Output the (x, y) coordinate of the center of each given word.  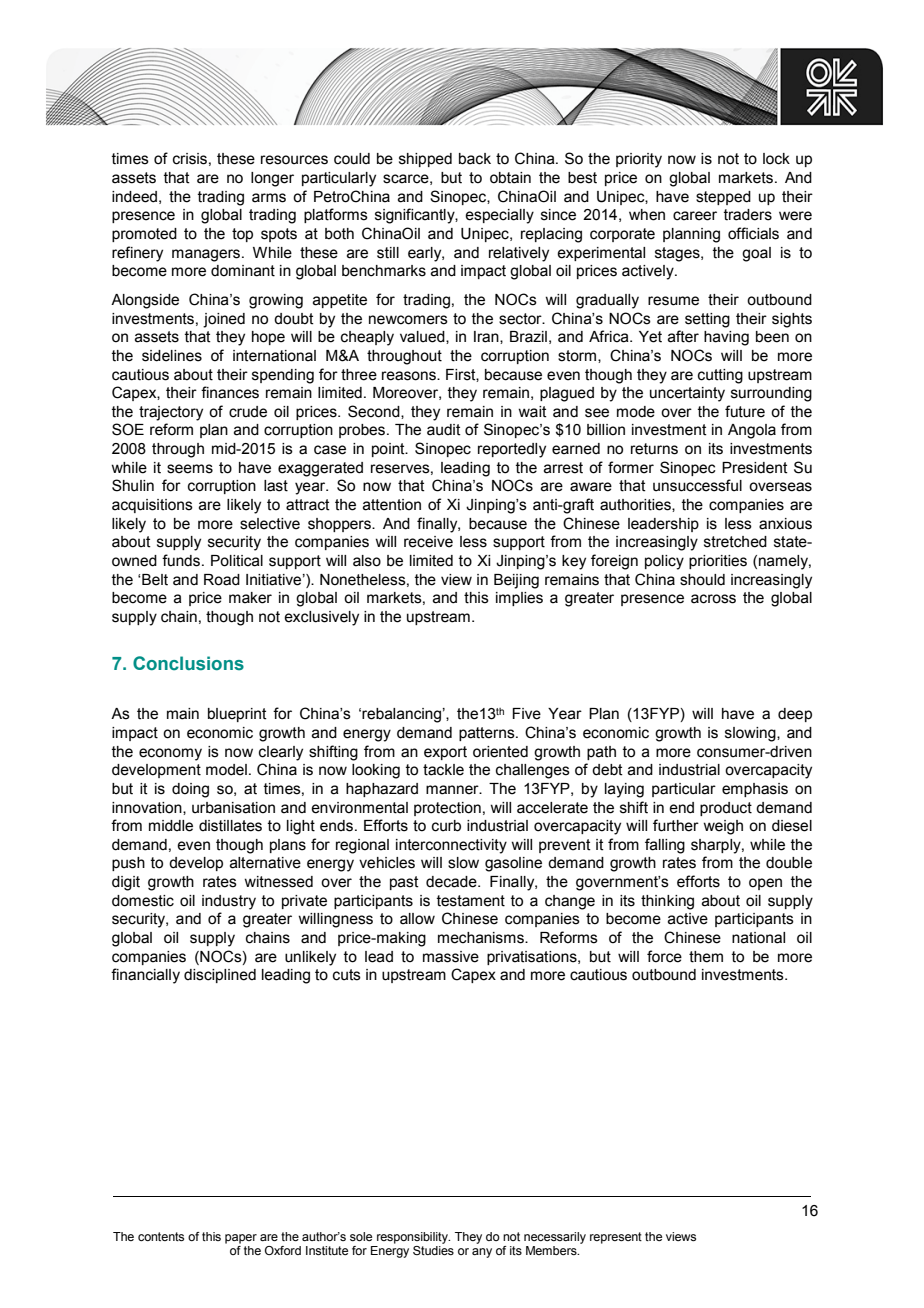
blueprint (237, 715)
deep (795, 715)
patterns (488, 734)
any (482, 1253)
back (475, 159)
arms (269, 198)
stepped (723, 198)
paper (241, 1239)
